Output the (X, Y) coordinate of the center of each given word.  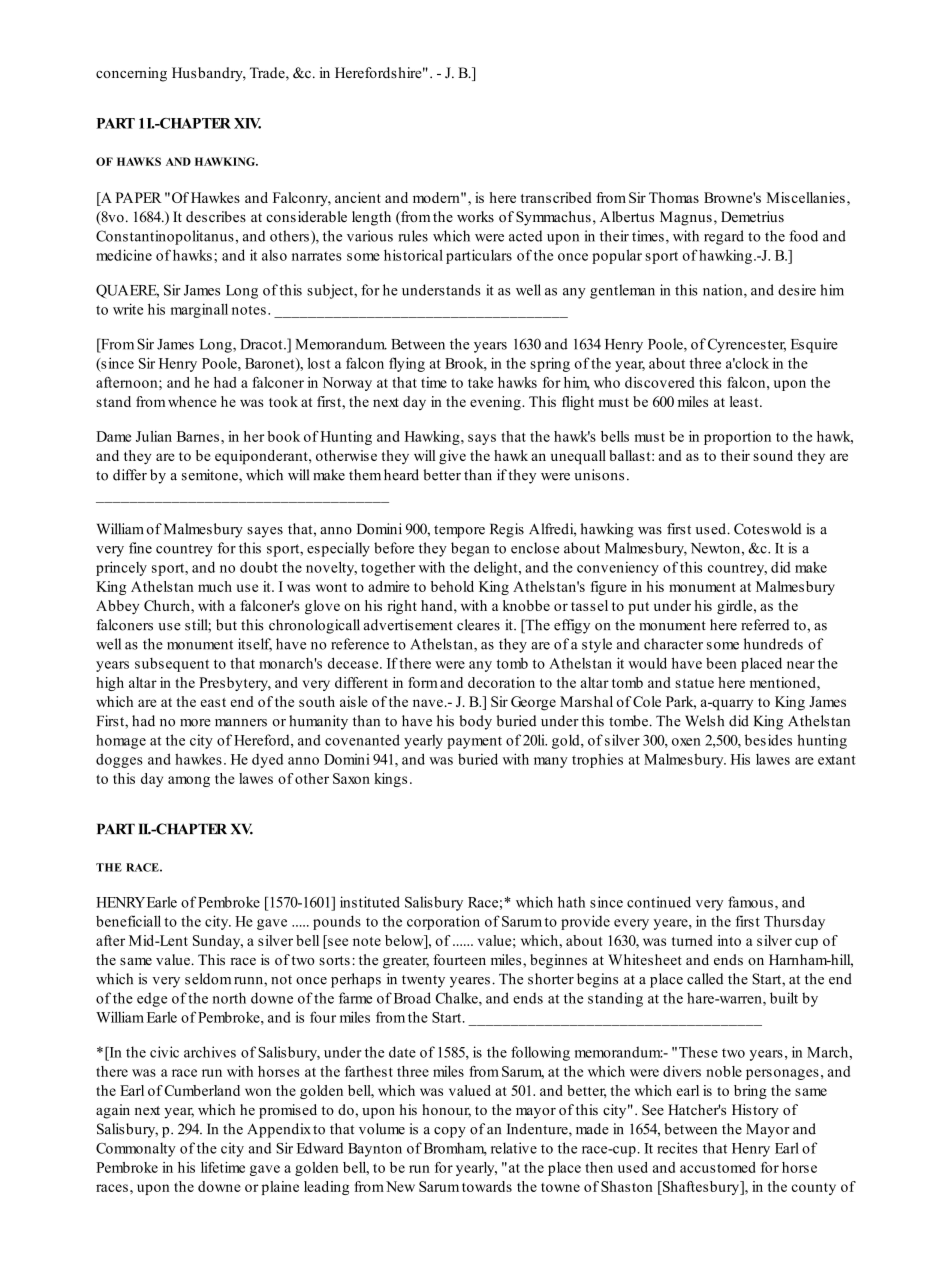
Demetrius (752, 216)
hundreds (773, 644)
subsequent (172, 665)
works (475, 216)
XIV (247, 123)
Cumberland (202, 1090)
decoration (501, 682)
